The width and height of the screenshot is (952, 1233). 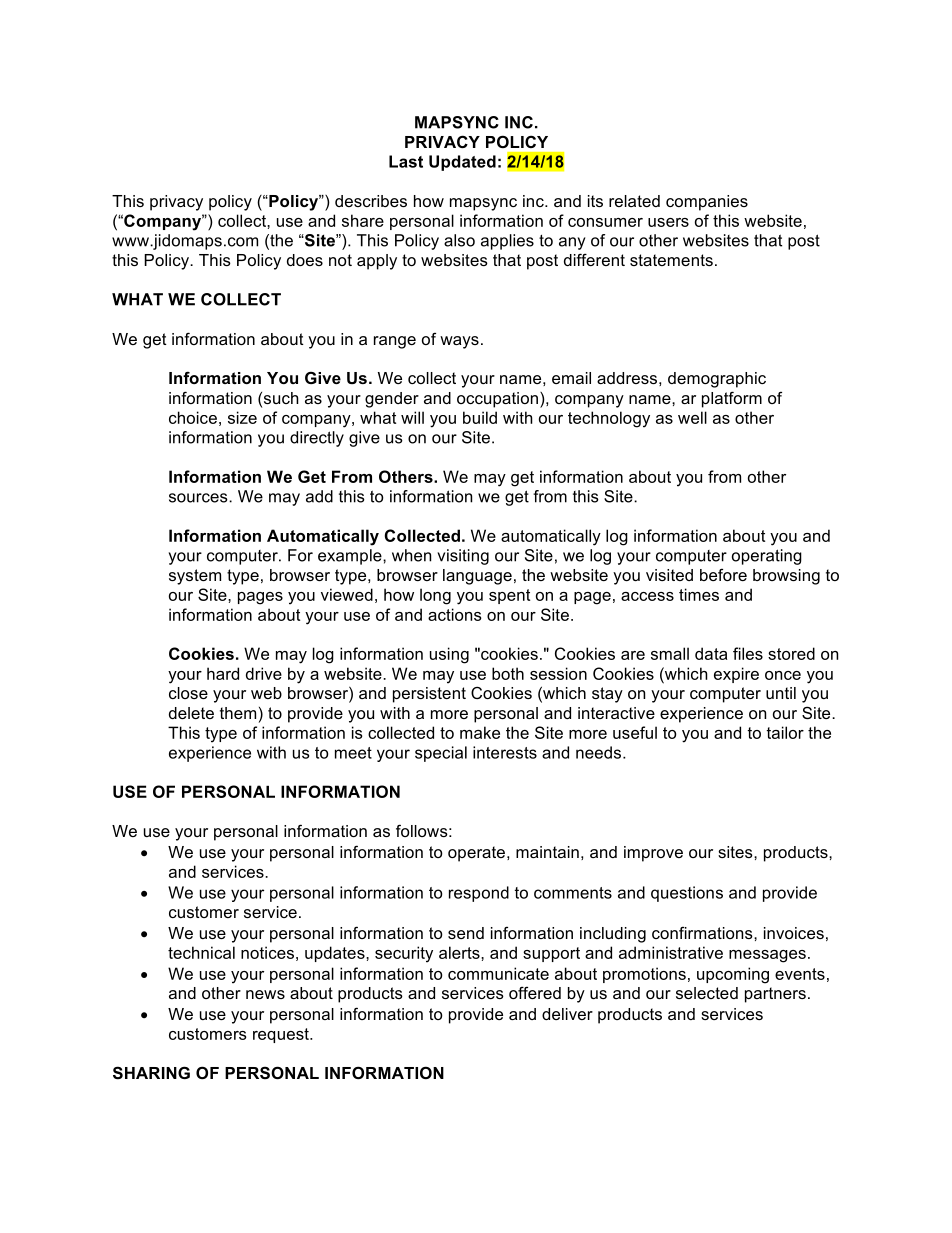 What do you see at coordinates (282, 1035) in the screenshot?
I see `request` at bounding box center [282, 1035].
